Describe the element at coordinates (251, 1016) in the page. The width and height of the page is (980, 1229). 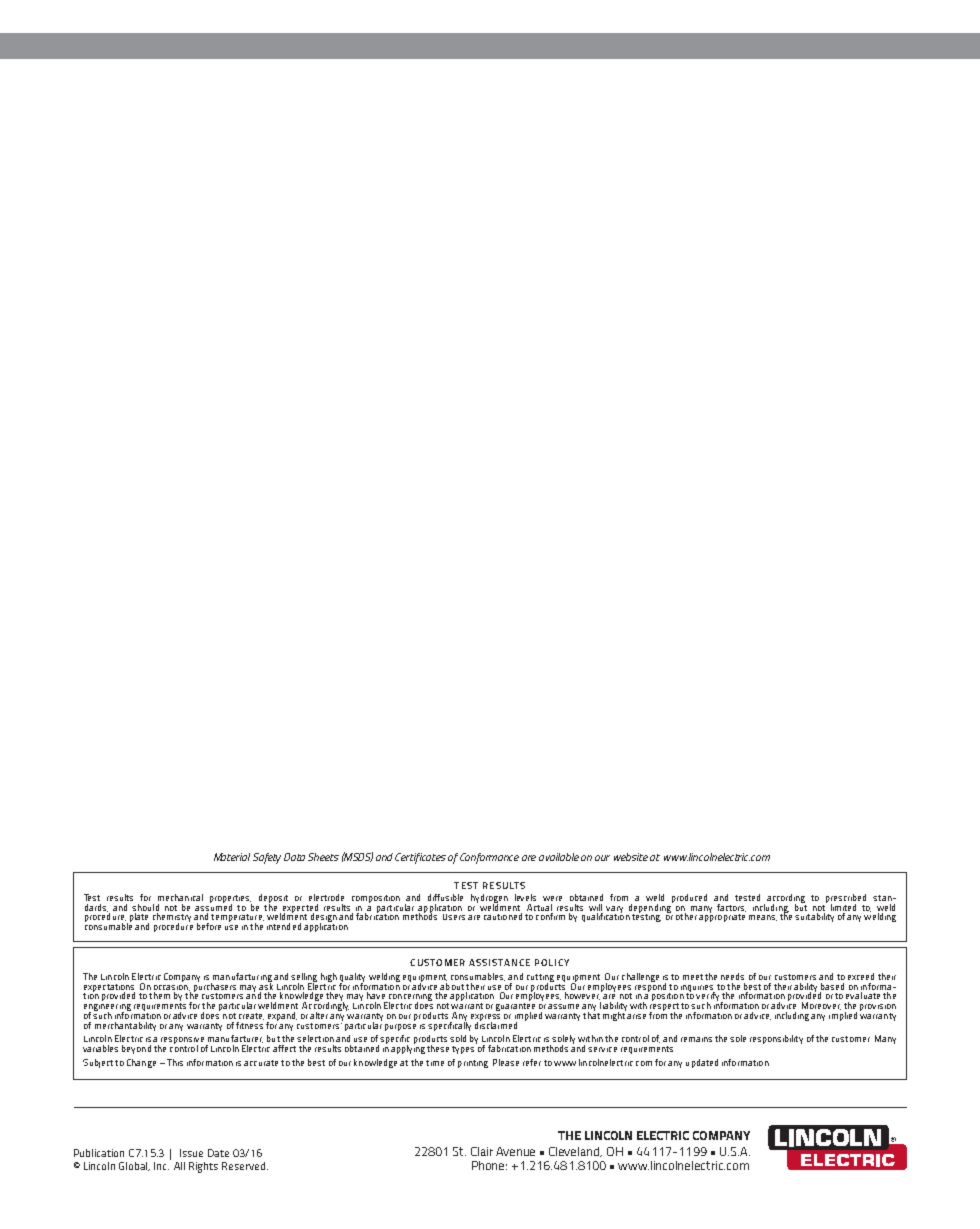
I see `create` at that location.
